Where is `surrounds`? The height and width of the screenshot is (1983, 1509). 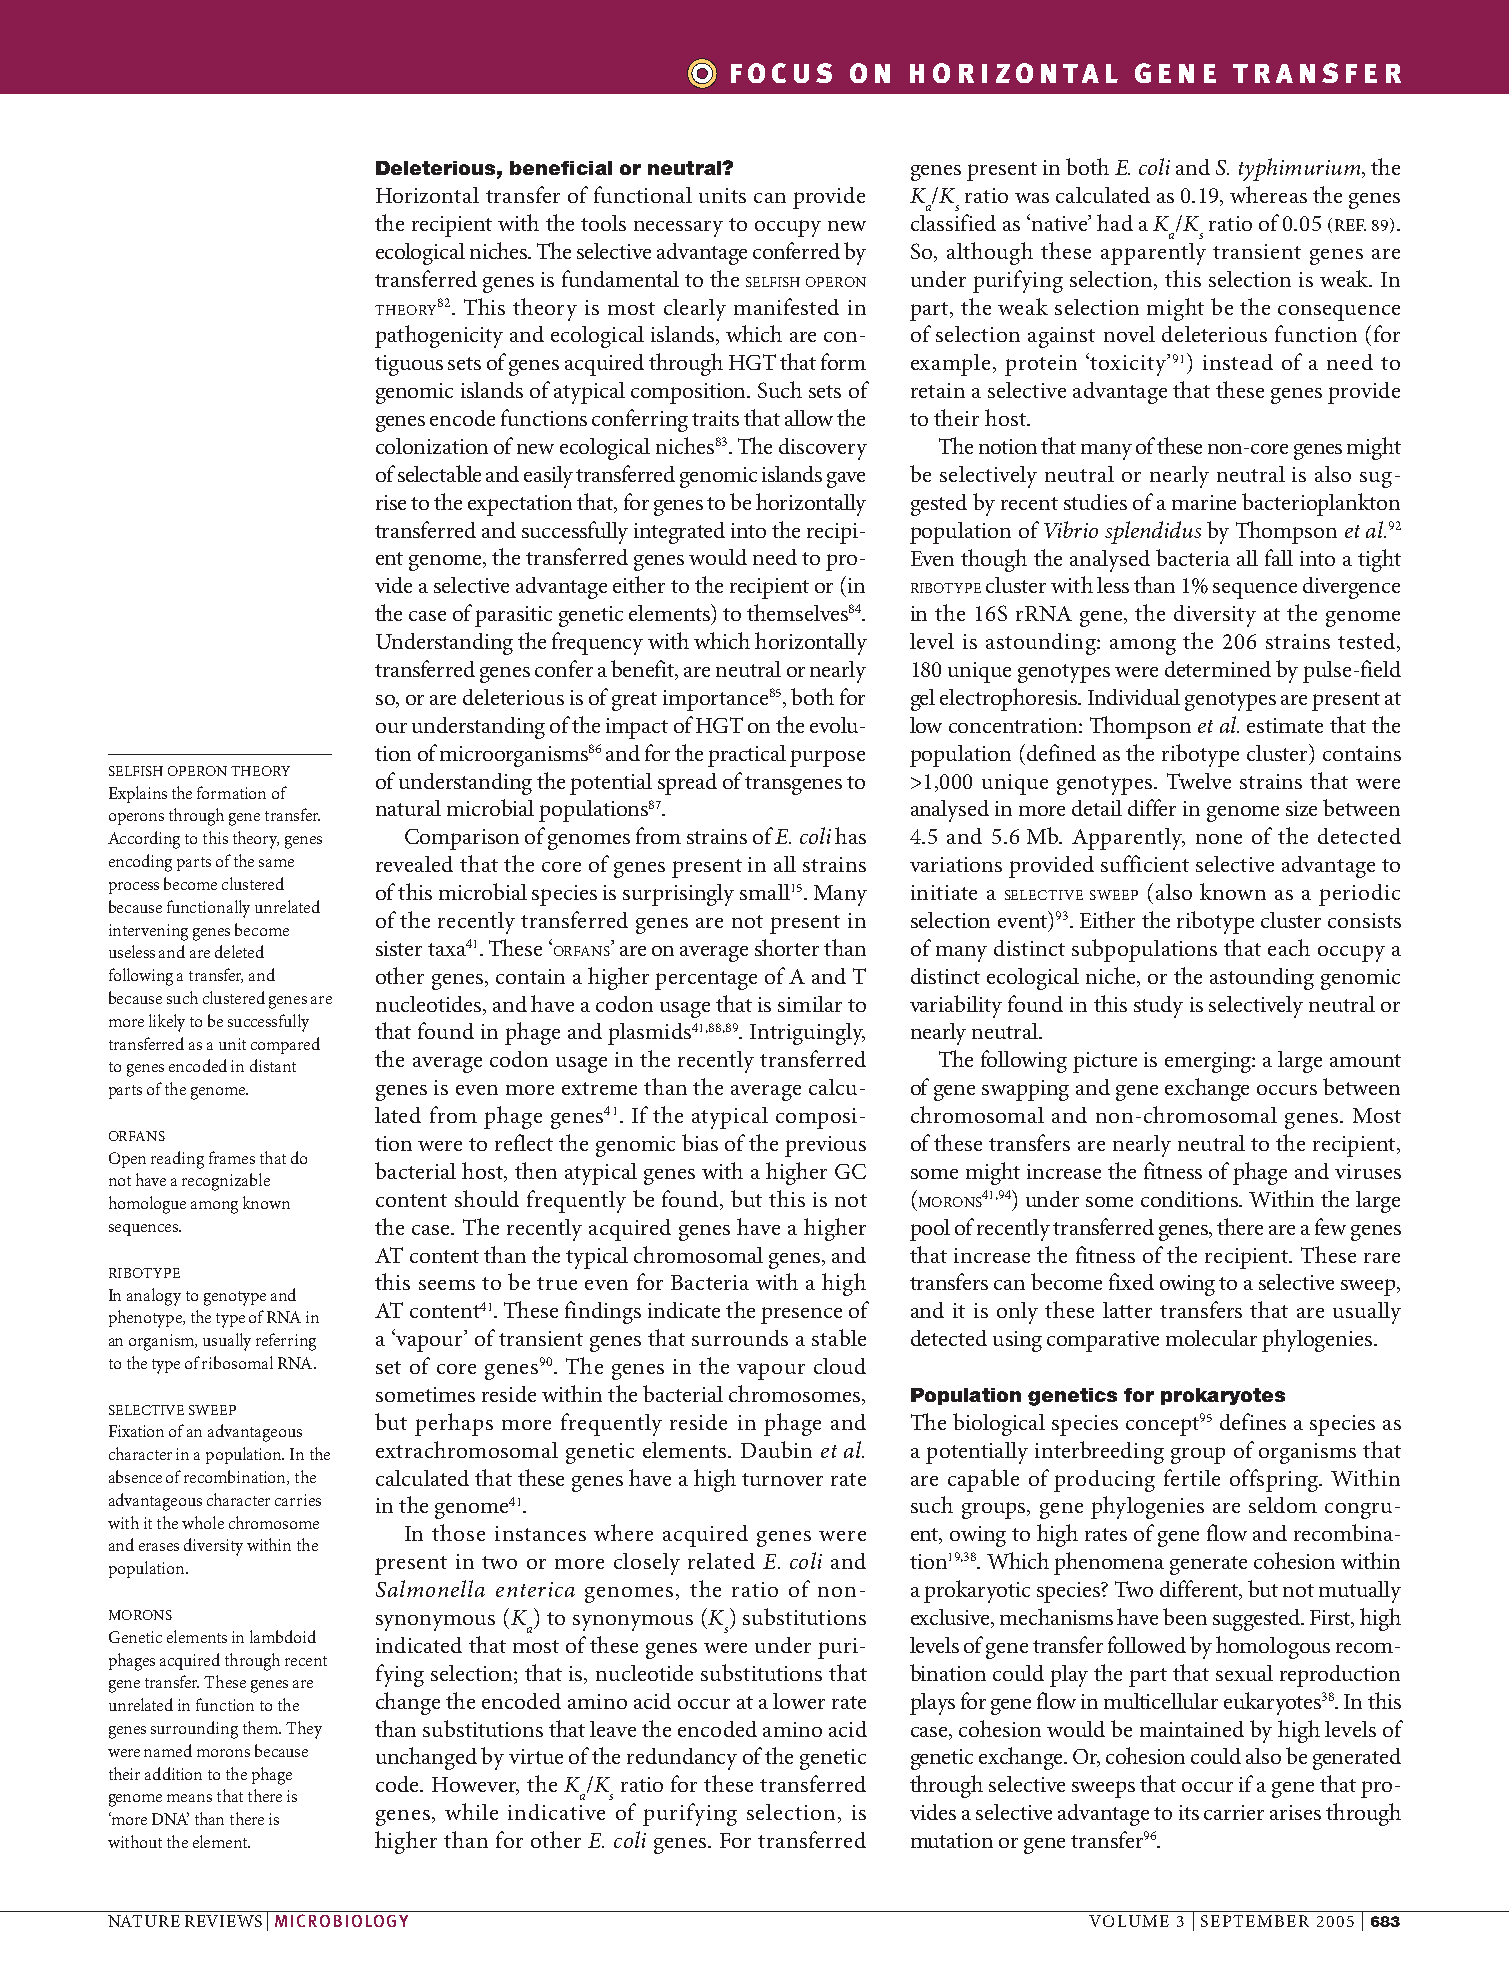 surrounds is located at coordinates (740, 1338).
